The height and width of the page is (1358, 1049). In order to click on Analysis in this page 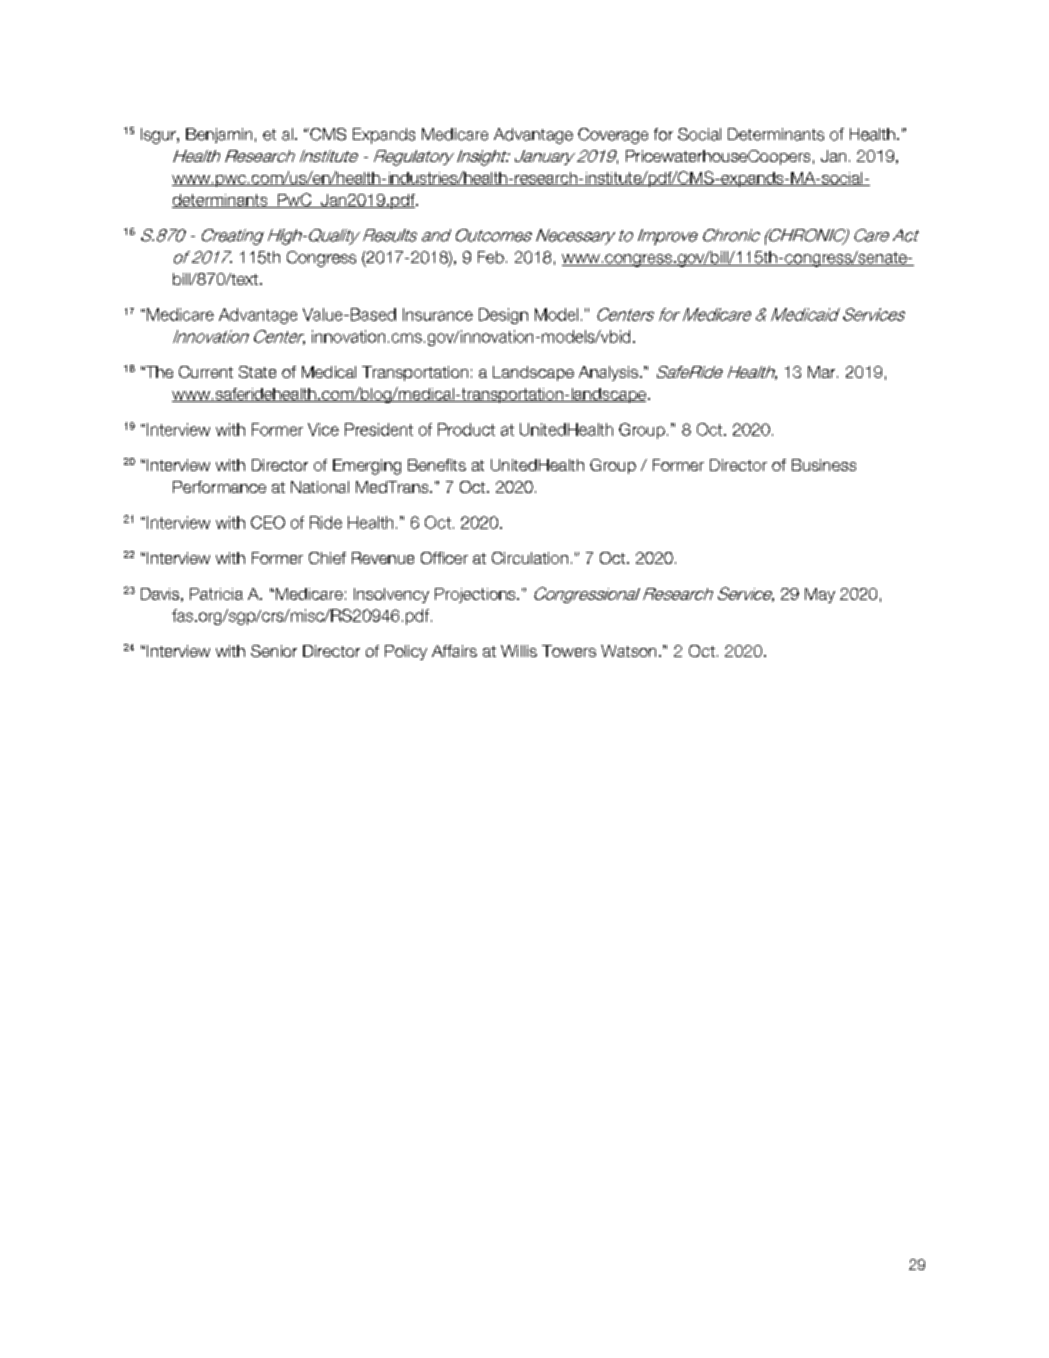, I will do `click(608, 373)`.
